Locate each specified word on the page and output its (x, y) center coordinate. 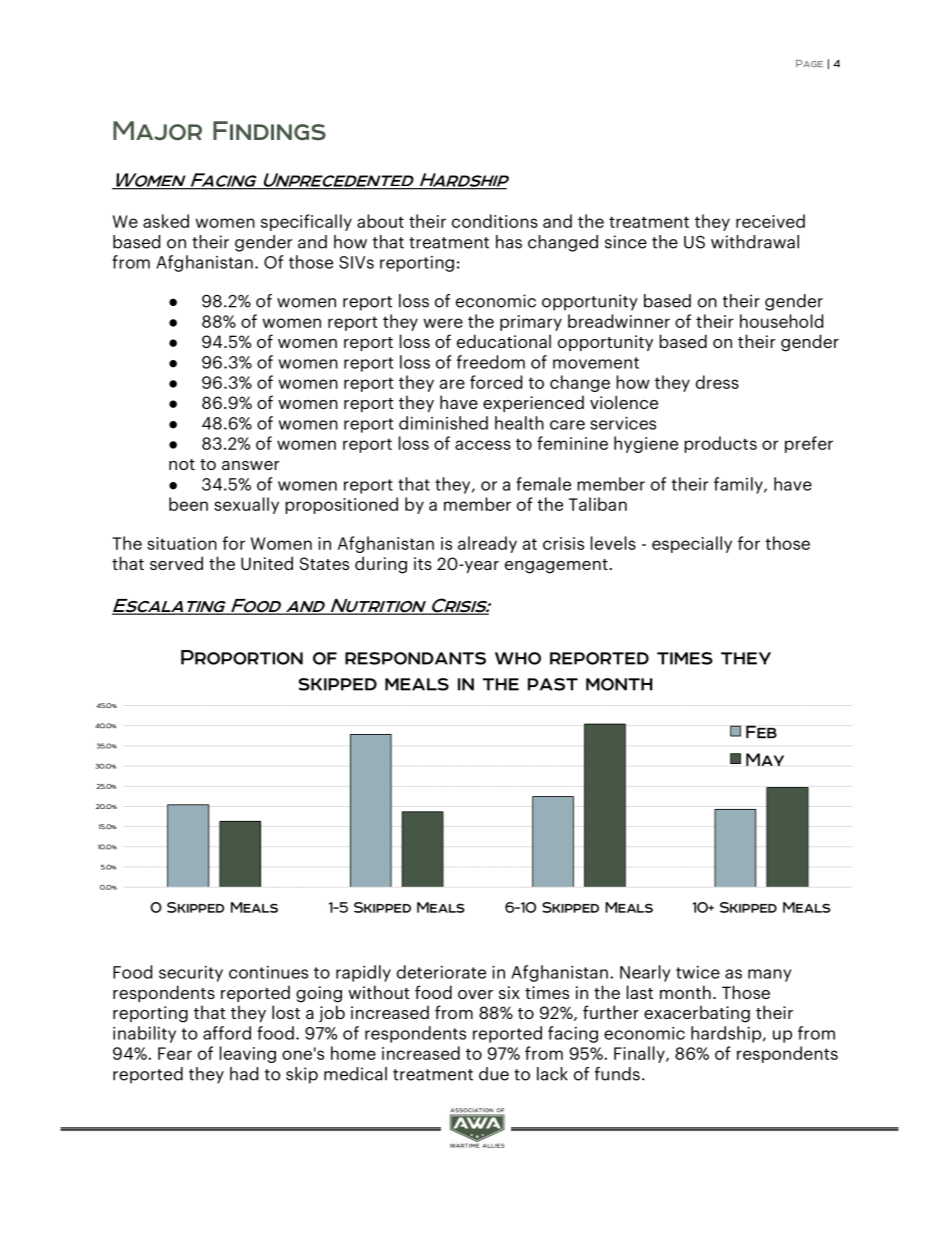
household (781, 321)
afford (227, 1033)
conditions (495, 221)
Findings (269, 130)
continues (268, 972)
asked (166, 221)
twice (698, 972)
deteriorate (441, 972)
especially (692, 544)
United (267, 563)
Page (809, 63)
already (487, 544)
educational (504, 341)
